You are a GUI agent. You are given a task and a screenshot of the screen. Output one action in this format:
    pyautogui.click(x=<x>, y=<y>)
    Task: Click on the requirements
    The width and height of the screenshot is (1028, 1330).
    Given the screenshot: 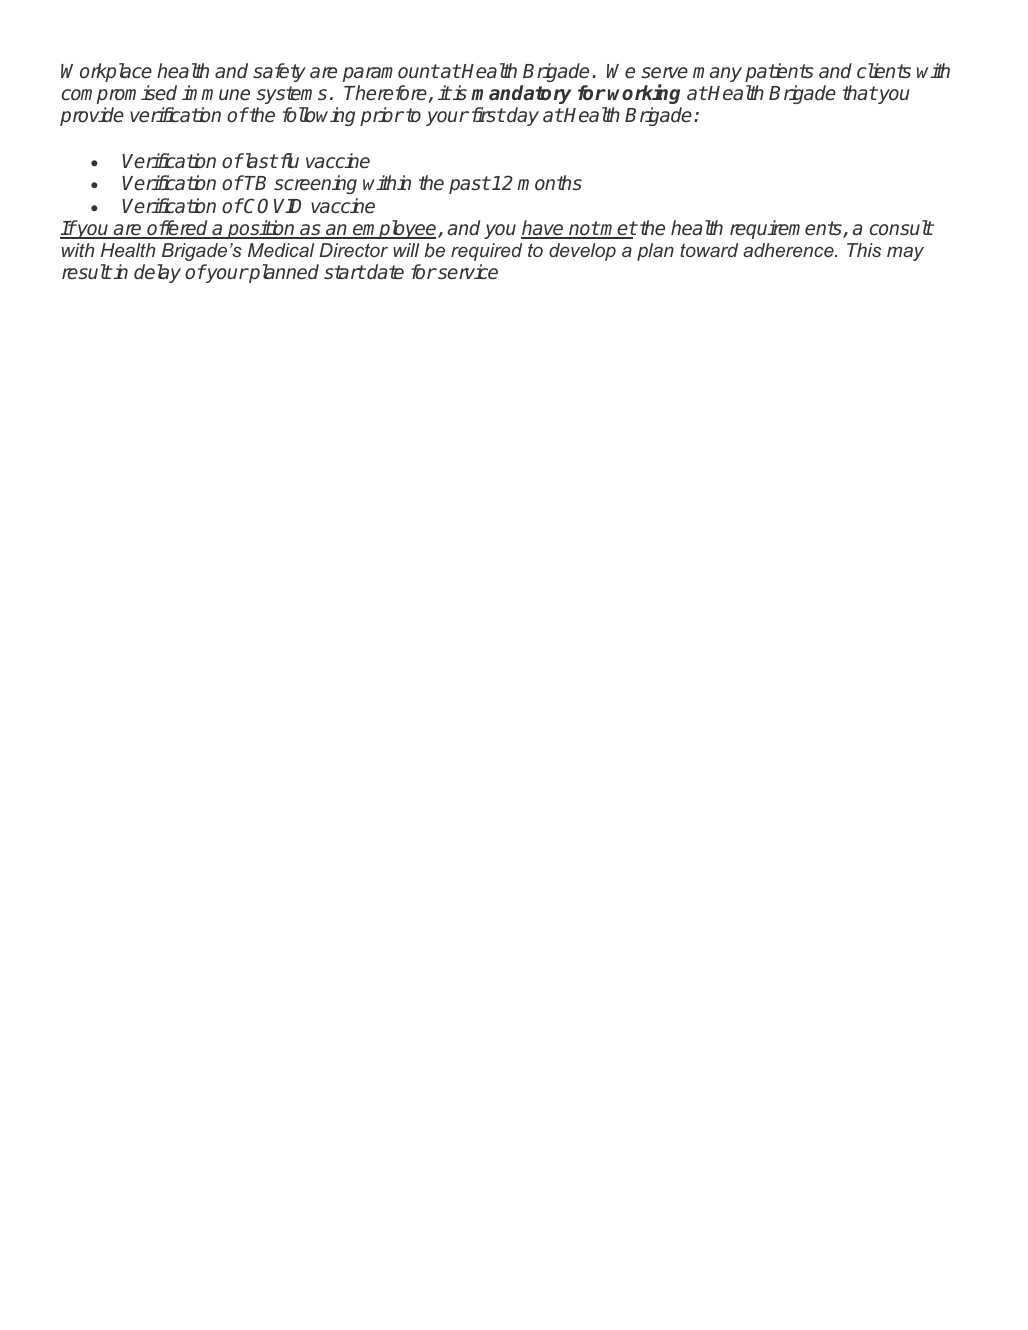 What is the action you would take?
    pyautogui.click(x=787, y=229)
